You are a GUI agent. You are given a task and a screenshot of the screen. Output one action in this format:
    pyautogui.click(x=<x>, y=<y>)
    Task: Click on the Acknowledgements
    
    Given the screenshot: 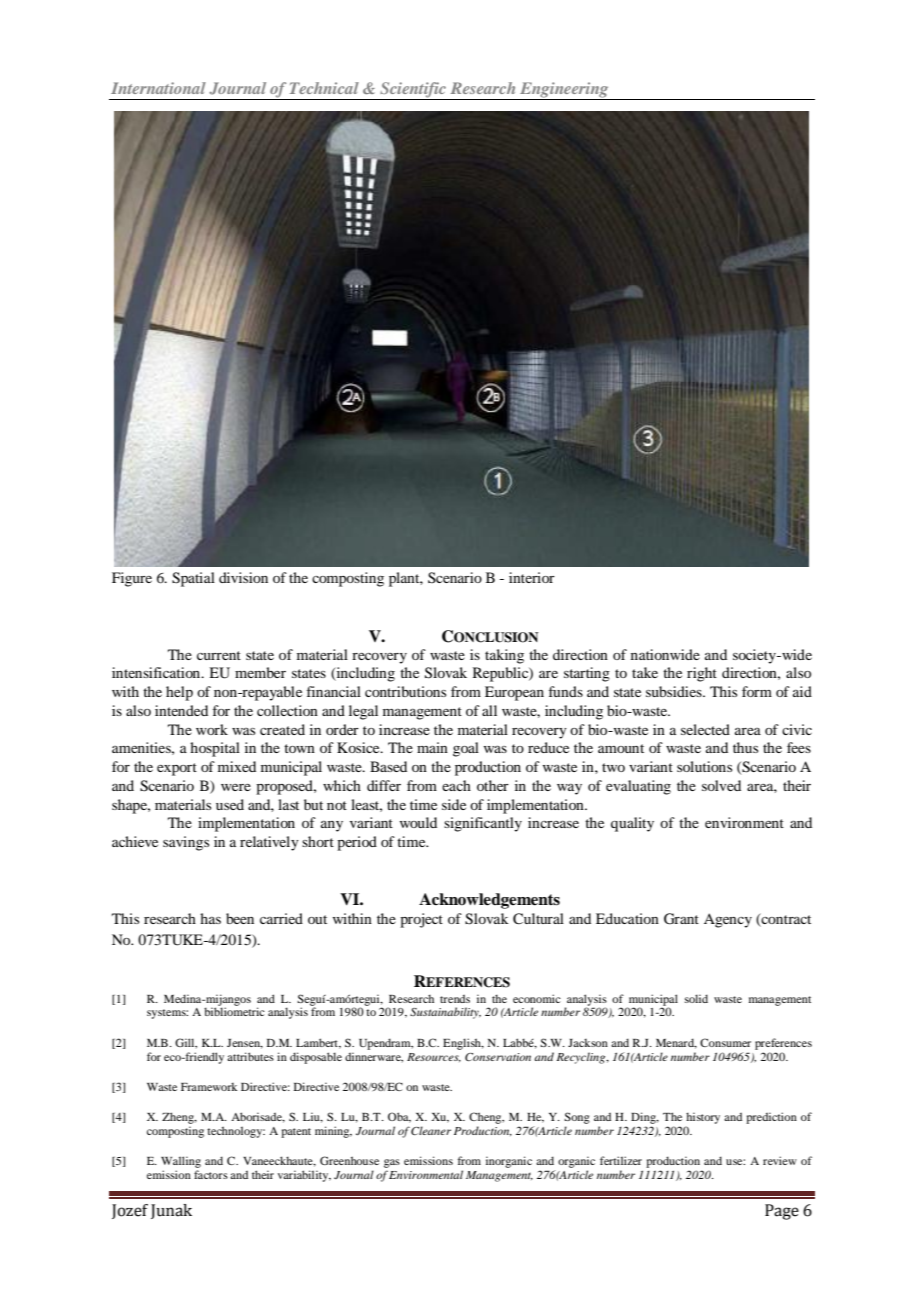 What is the action you would take?
    pyautogui.click(x=489, y=901)
